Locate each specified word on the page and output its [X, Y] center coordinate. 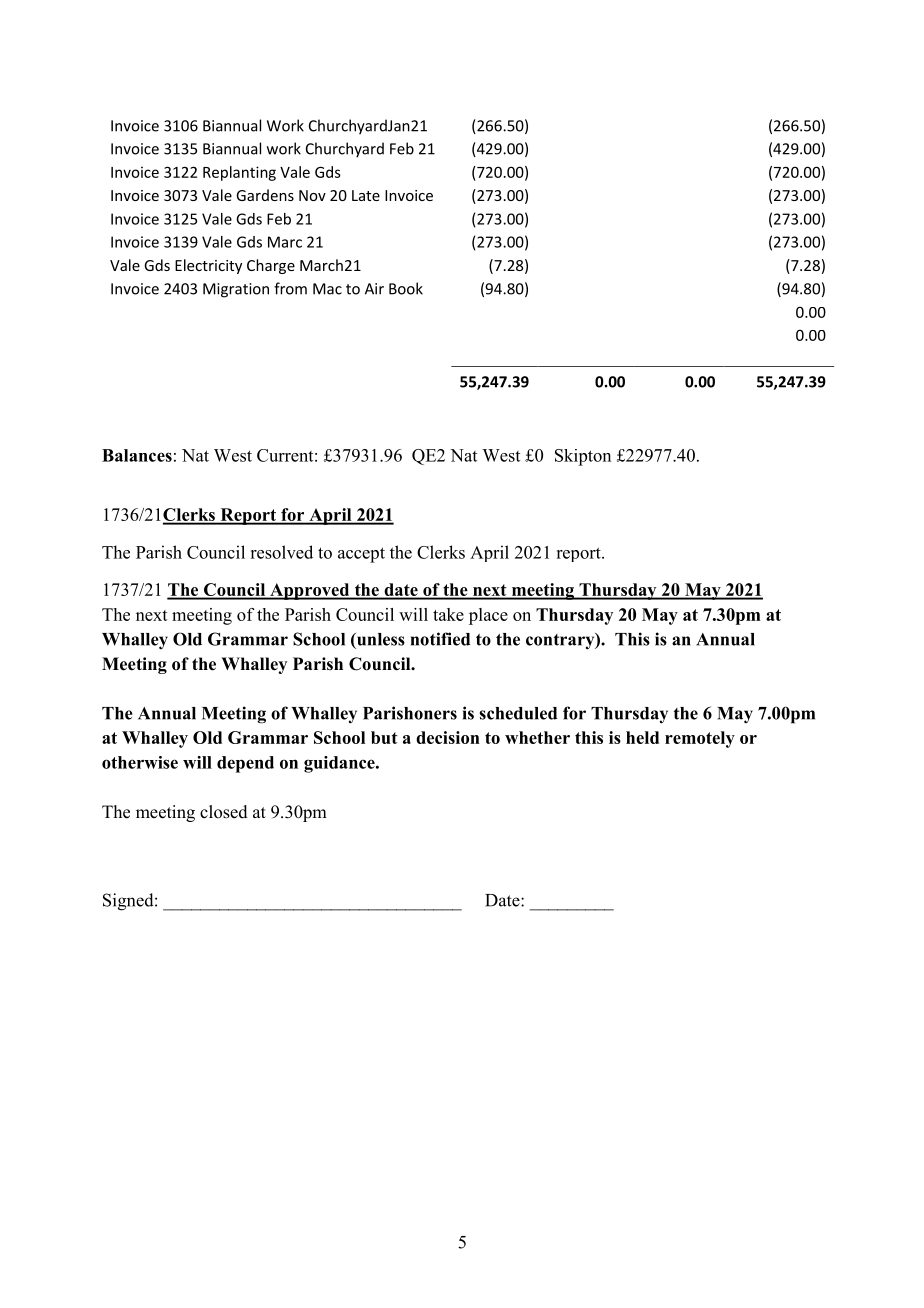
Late [366, 195]
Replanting [239, 173]
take [448, 614]
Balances [137, 455]
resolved [281, 552]
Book [406, 288]
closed [224, 812]
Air [374, 289]
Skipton [583, 457]
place [488, 616]
